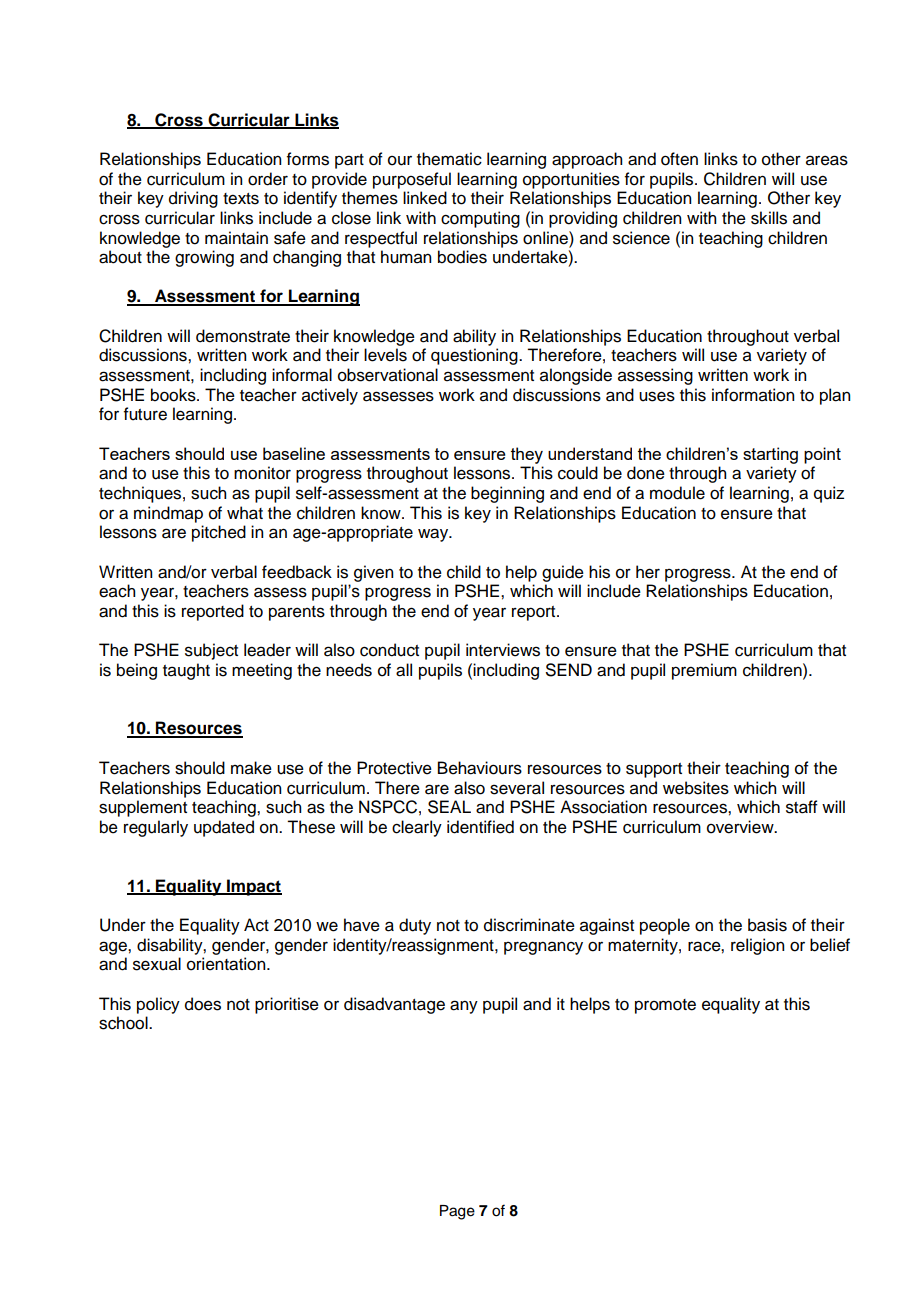 This screenshot has width=924, height=1307. Describe the element at coordinates (757, 946) in the screenshot. I see `religion` at that location.
